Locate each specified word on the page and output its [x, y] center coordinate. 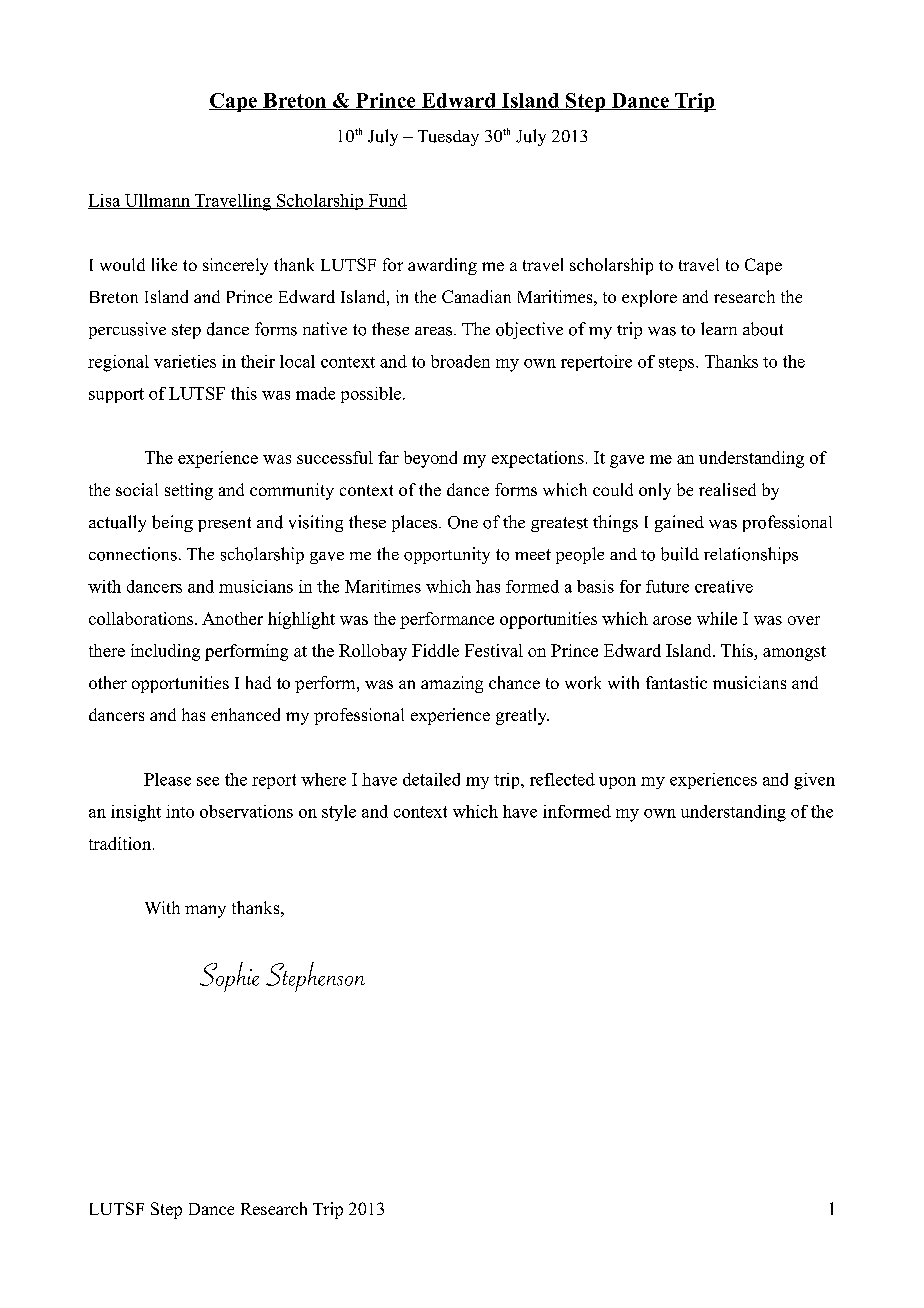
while [717, 618]
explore [649, 298]
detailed [431, 779]
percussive [127, 330]
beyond [430, 459]
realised [727, 489]
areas [435, 331]
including [165, 652]
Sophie [229, 977]
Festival [494, 650]
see [208, 781]
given [814, 781]
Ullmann [157, 201]
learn [719, 328]
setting [189, 491]
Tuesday [448, 138]
